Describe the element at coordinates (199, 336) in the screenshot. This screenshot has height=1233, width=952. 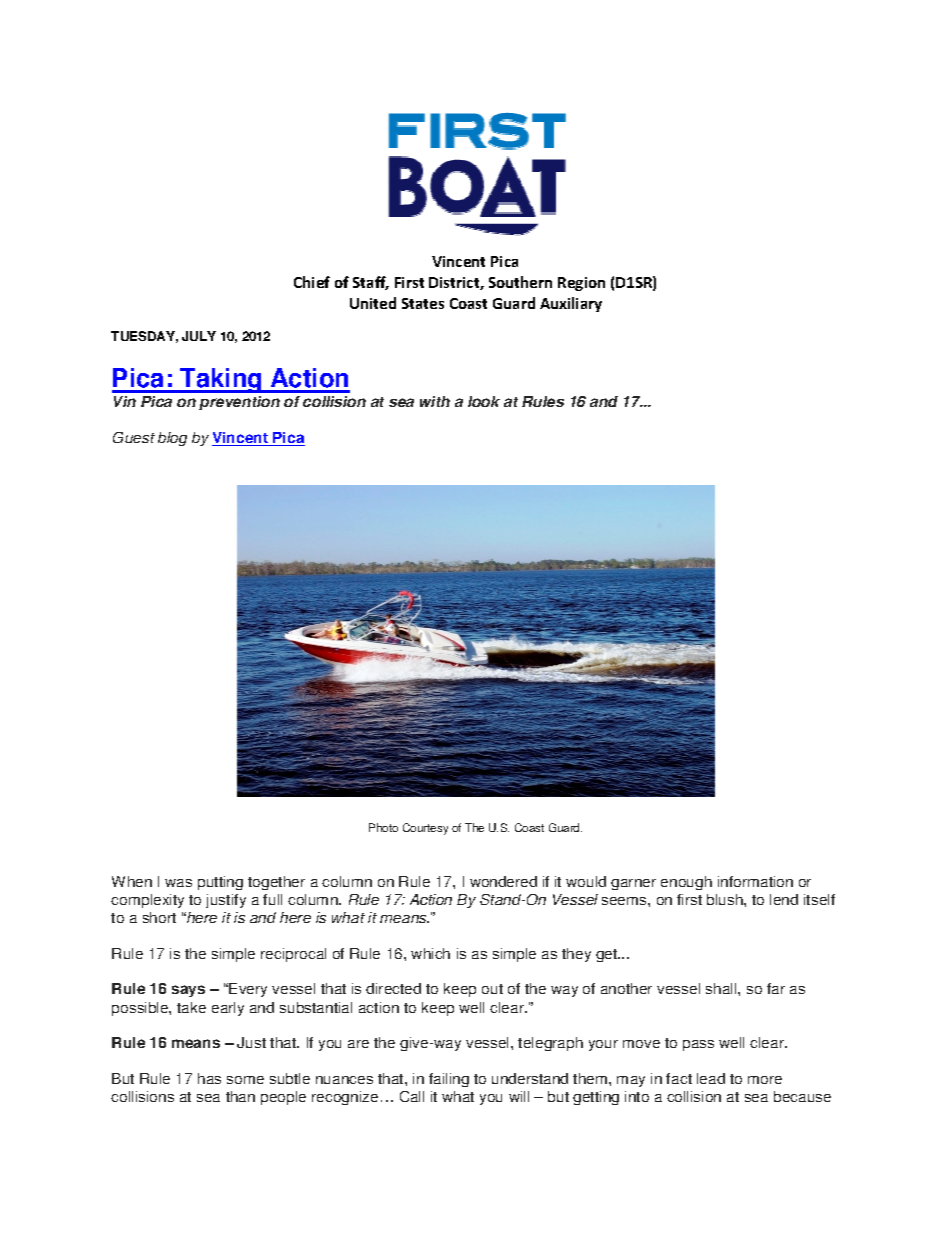
I see `JULY` at that location.
